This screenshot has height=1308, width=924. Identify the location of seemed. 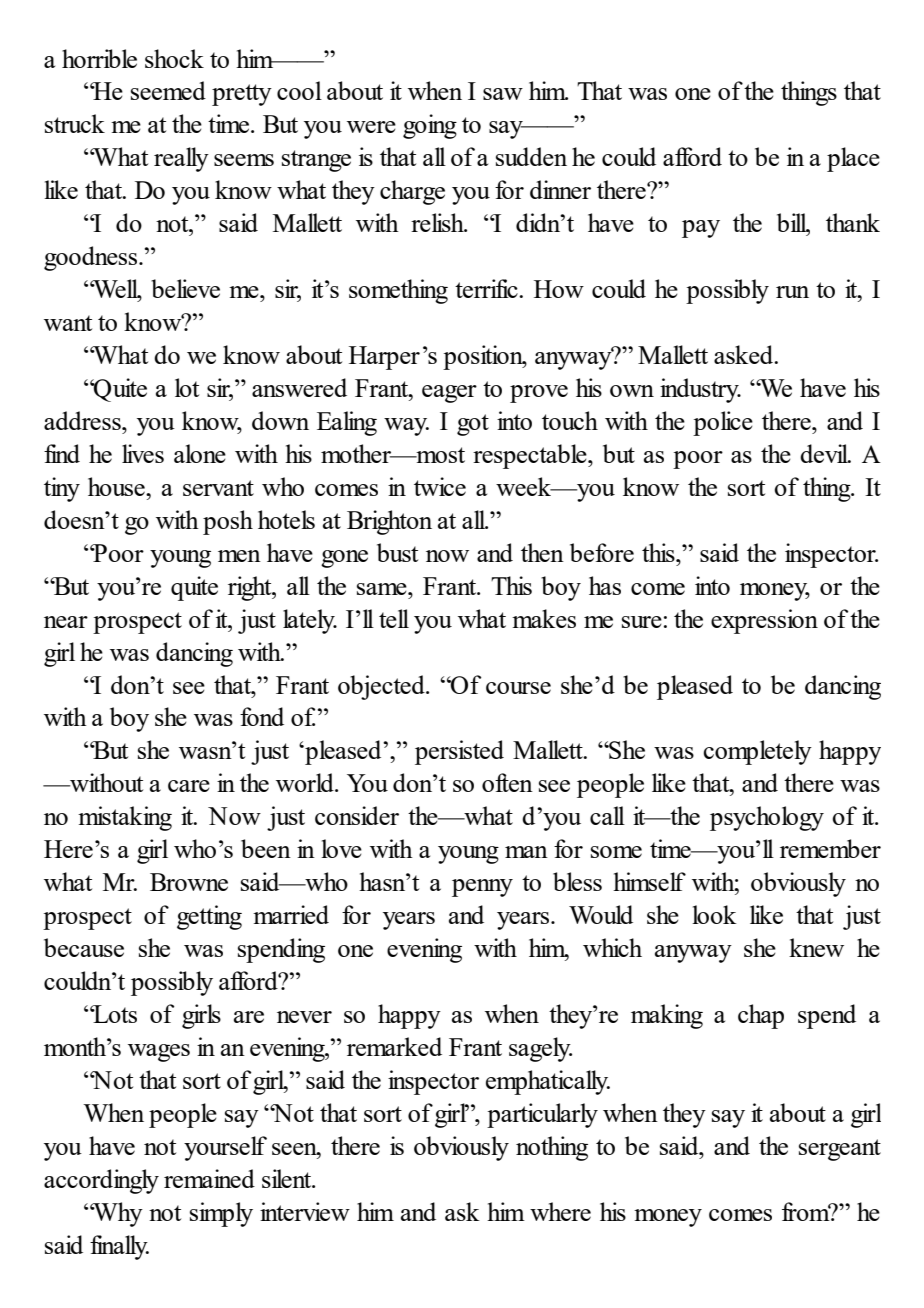
(168, 90).
